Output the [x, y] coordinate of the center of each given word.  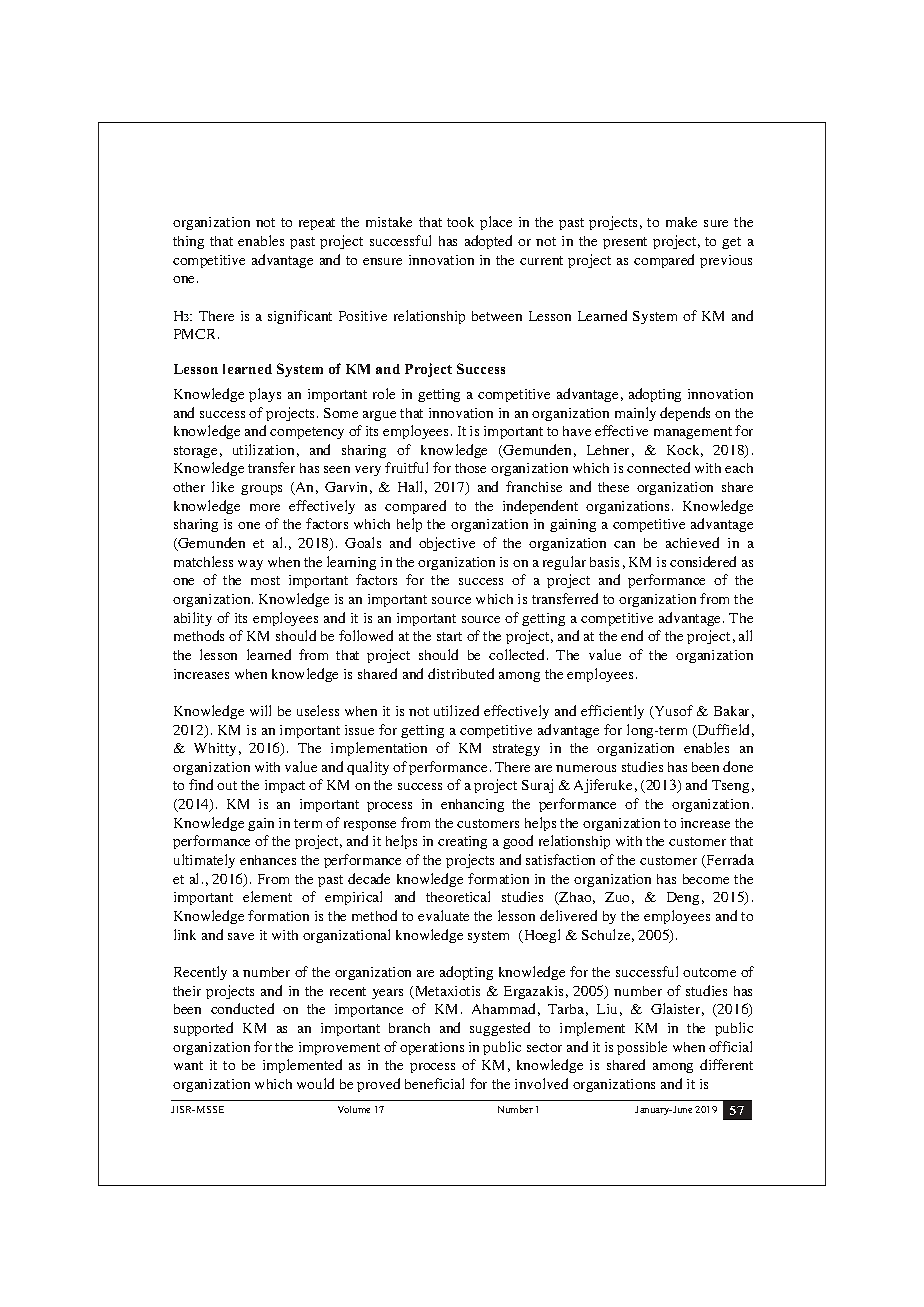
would [315, 1083]
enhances [268, 860]
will [260, 710]
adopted [488, 242]
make [681, 222]
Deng [683, 898]
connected [658, 467]
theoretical [458, 896]
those [470, 468]
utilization [263, 449]
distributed [461, 673]
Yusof [672, 712]
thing [188, 242]
